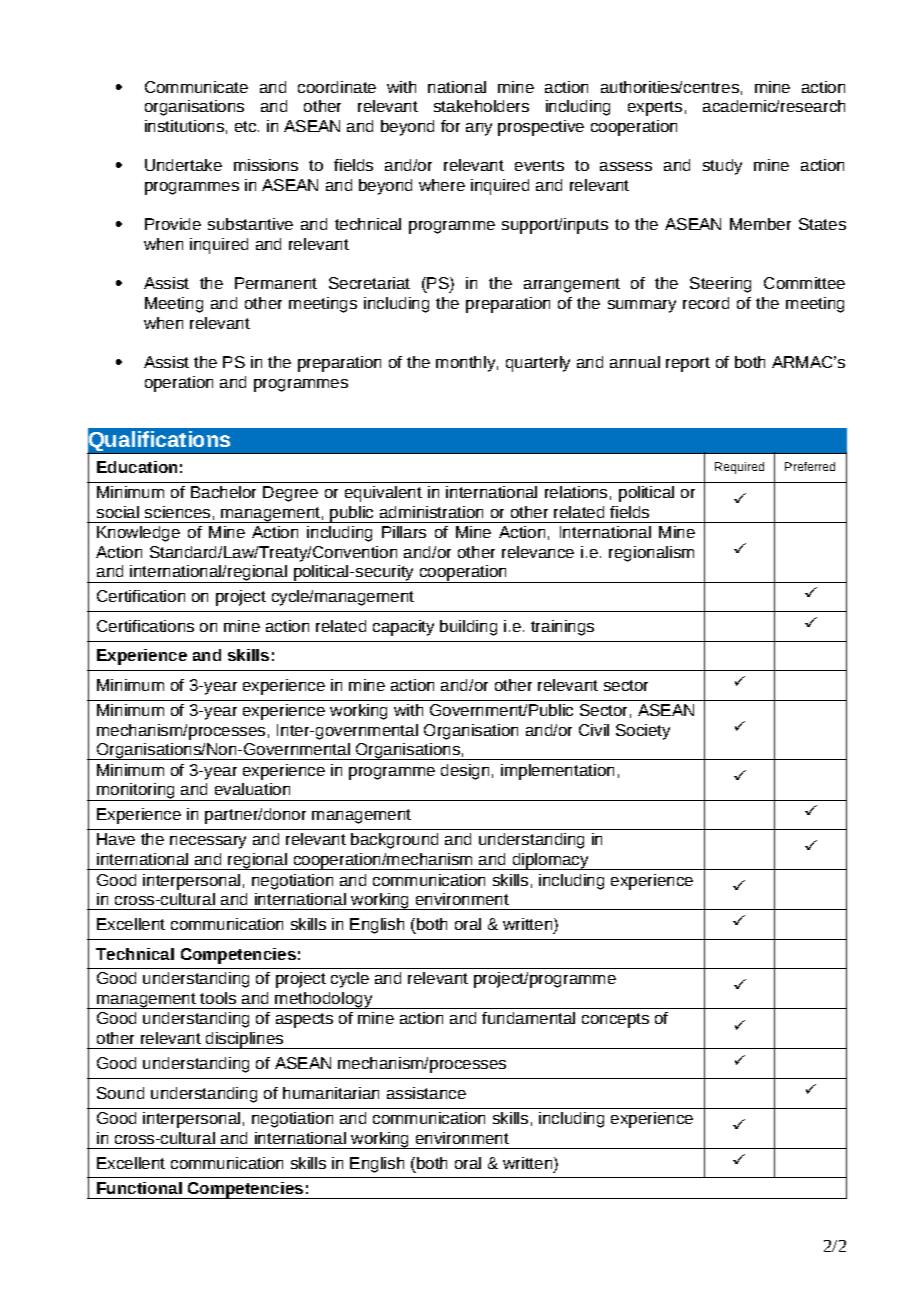 The image size is (924, 1308). What do you see at coordinates (208, 842) in the screenshot?
I see `necessary` at bounding box center [208, 842].
